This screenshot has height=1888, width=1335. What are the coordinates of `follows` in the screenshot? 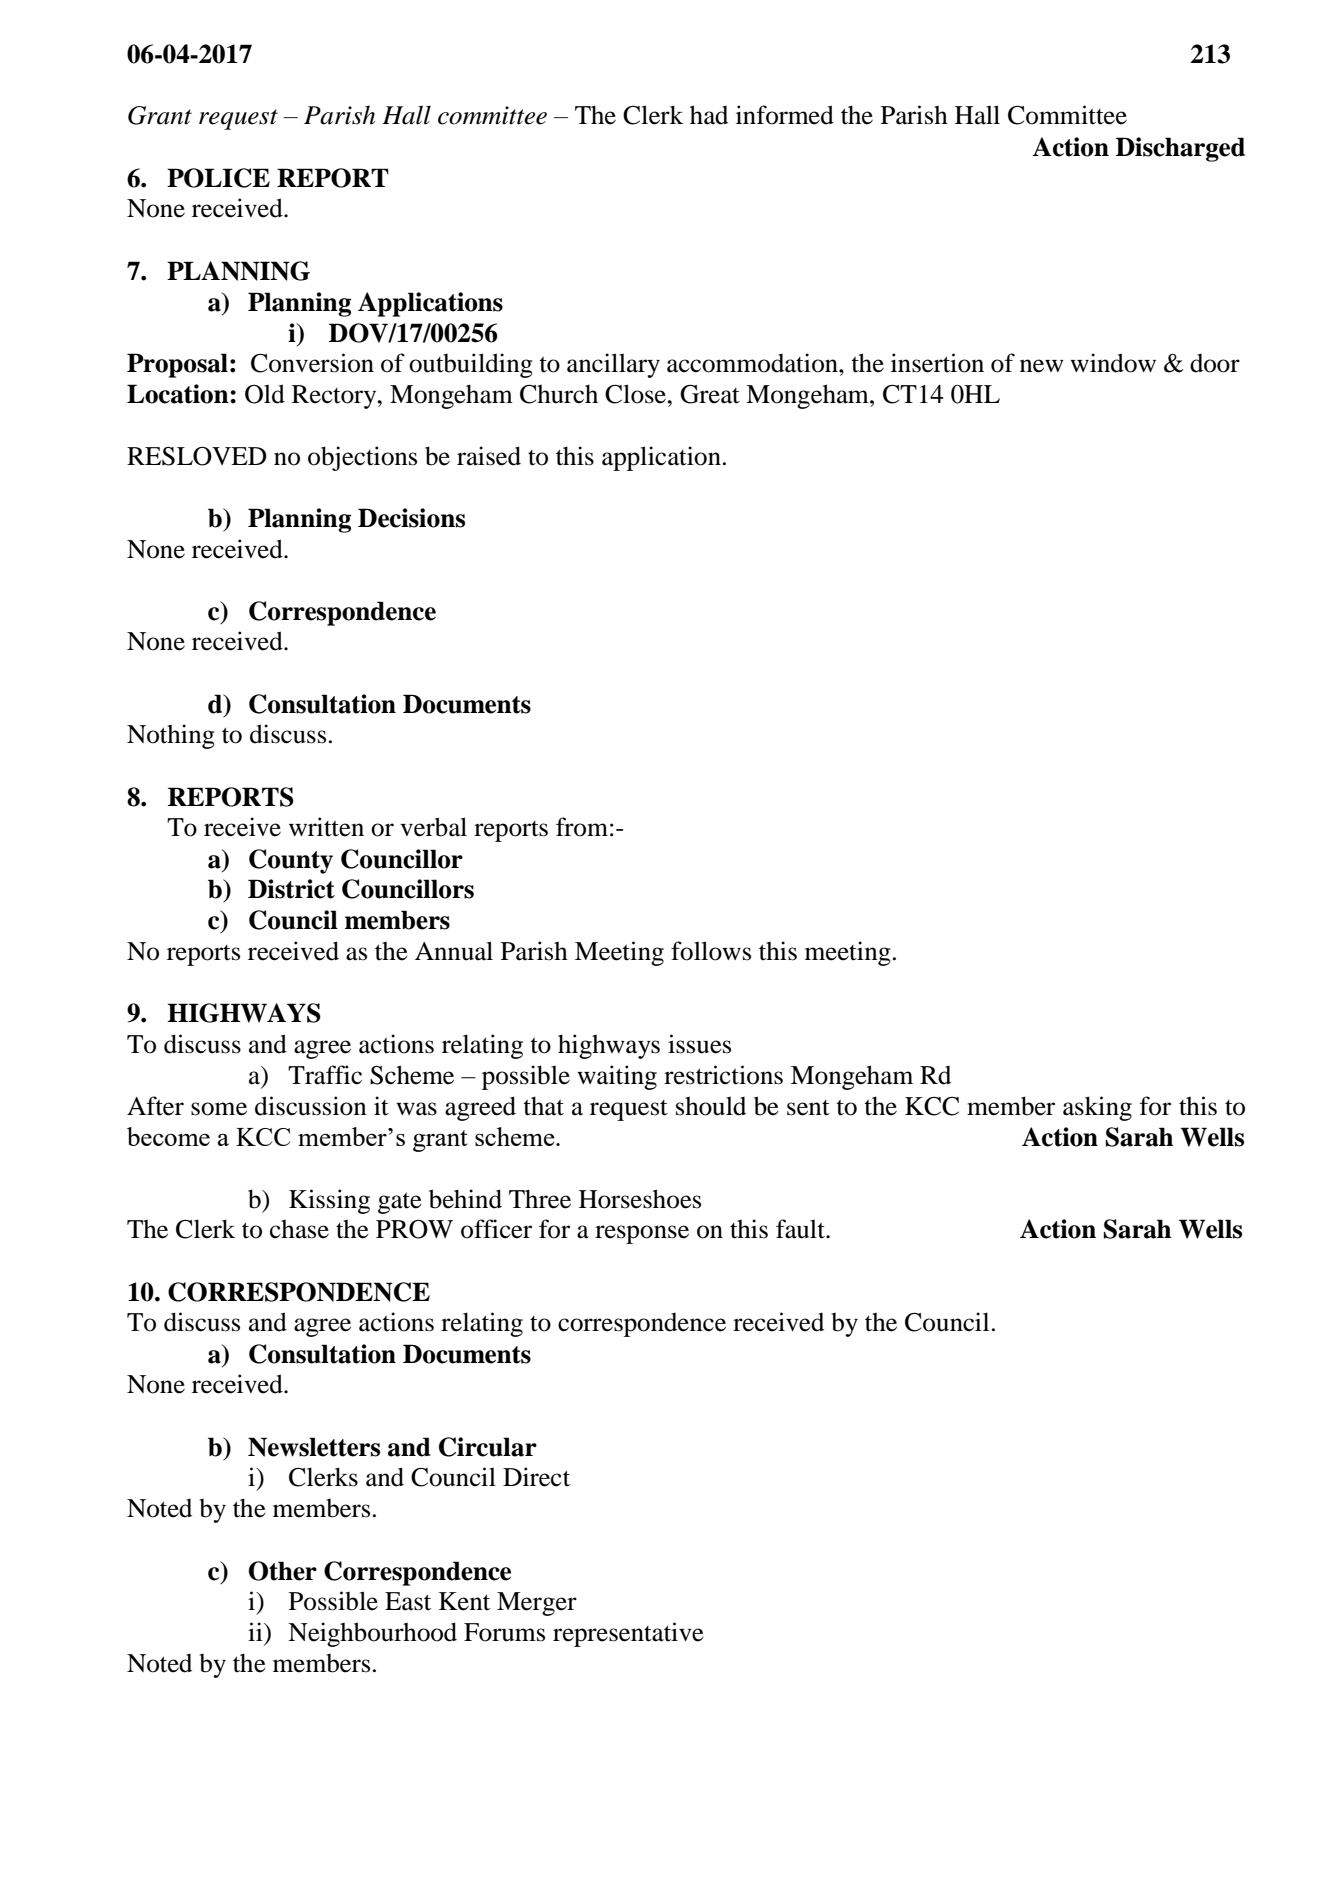 It's located at (711, 951).
